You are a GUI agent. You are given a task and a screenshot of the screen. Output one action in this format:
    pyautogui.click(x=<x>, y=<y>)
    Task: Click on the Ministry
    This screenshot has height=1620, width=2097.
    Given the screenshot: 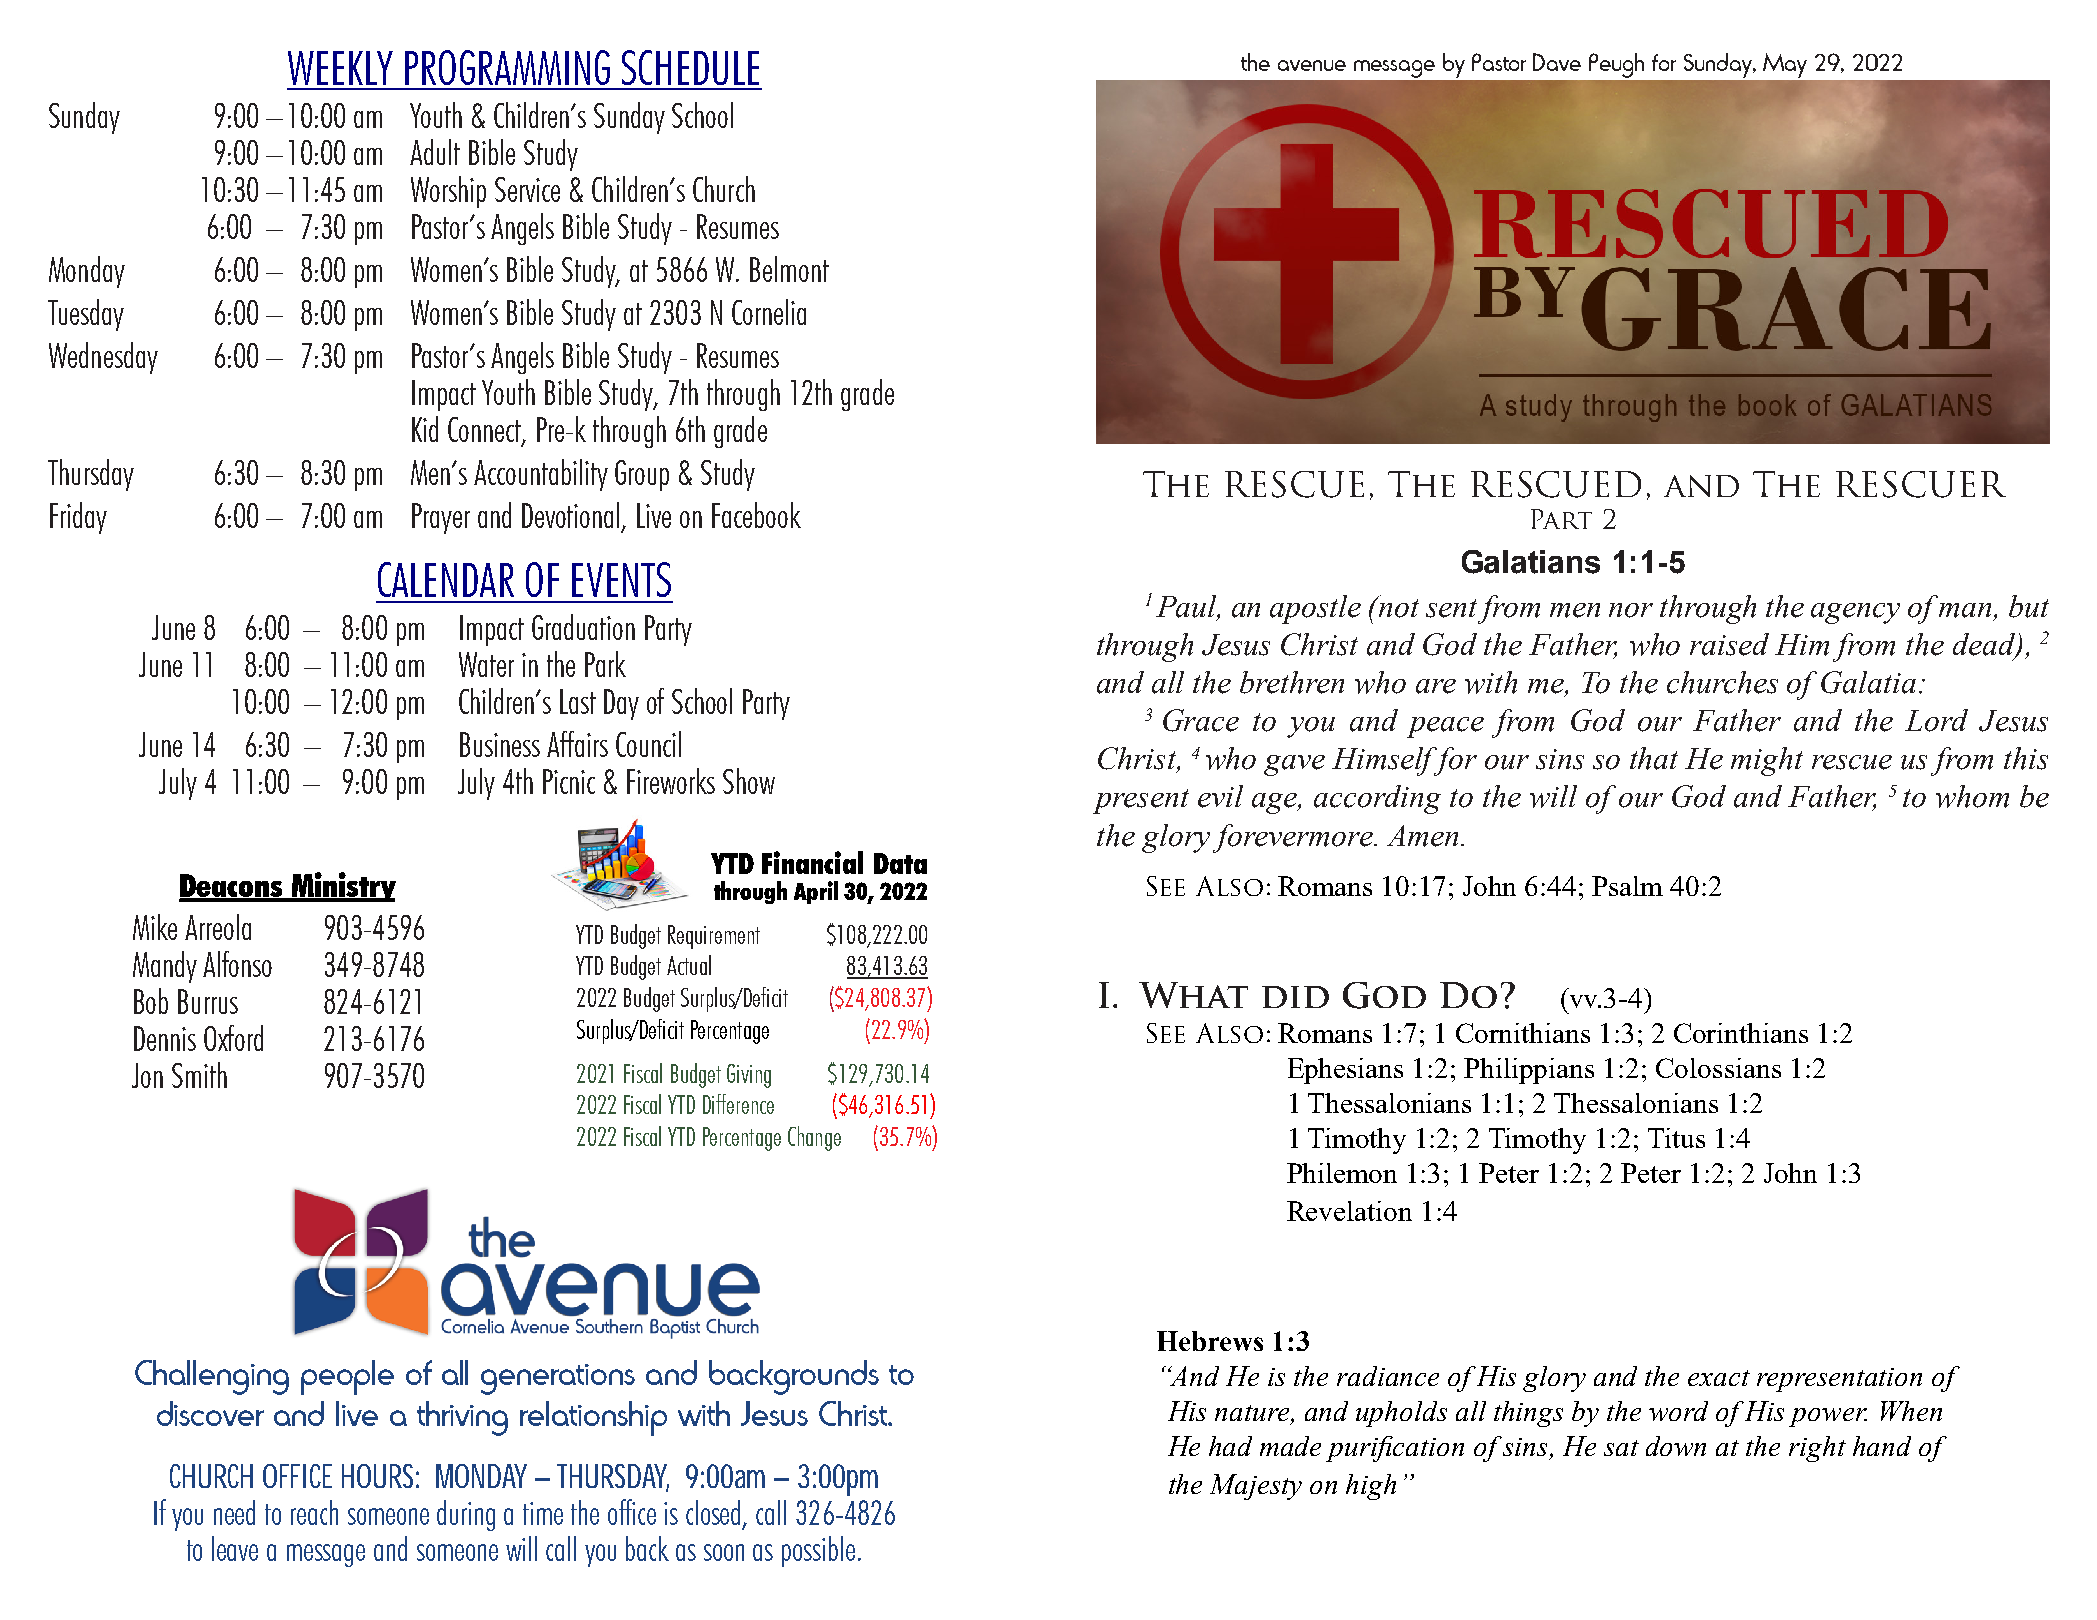 What is the action you would take?
    pyautogui.click(x=342, y=887)
